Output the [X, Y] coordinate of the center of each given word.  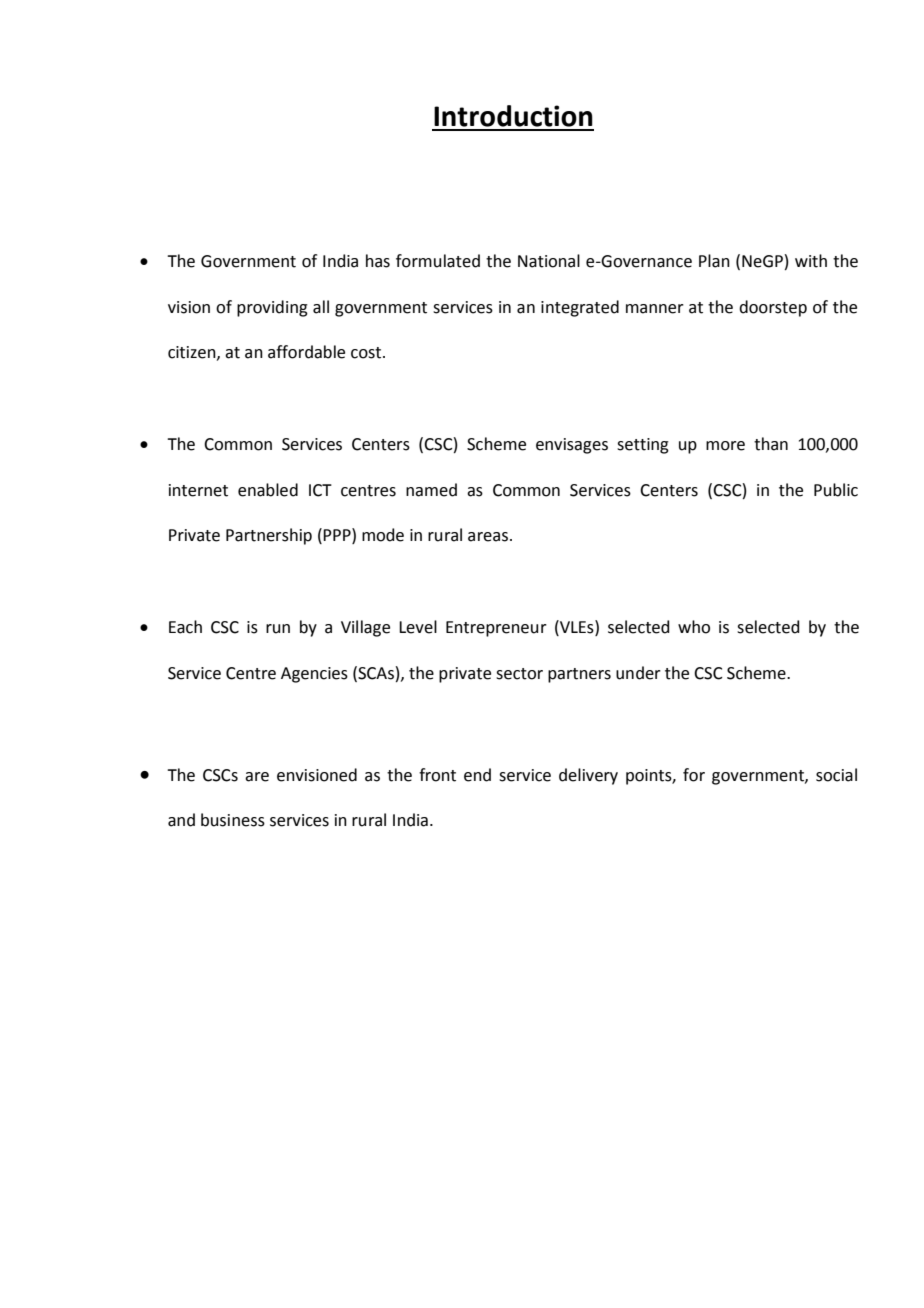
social [836, 775]
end [477, 775]
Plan [714, 261]
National [549, 261]
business [233, 820]
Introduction [513, 116]
